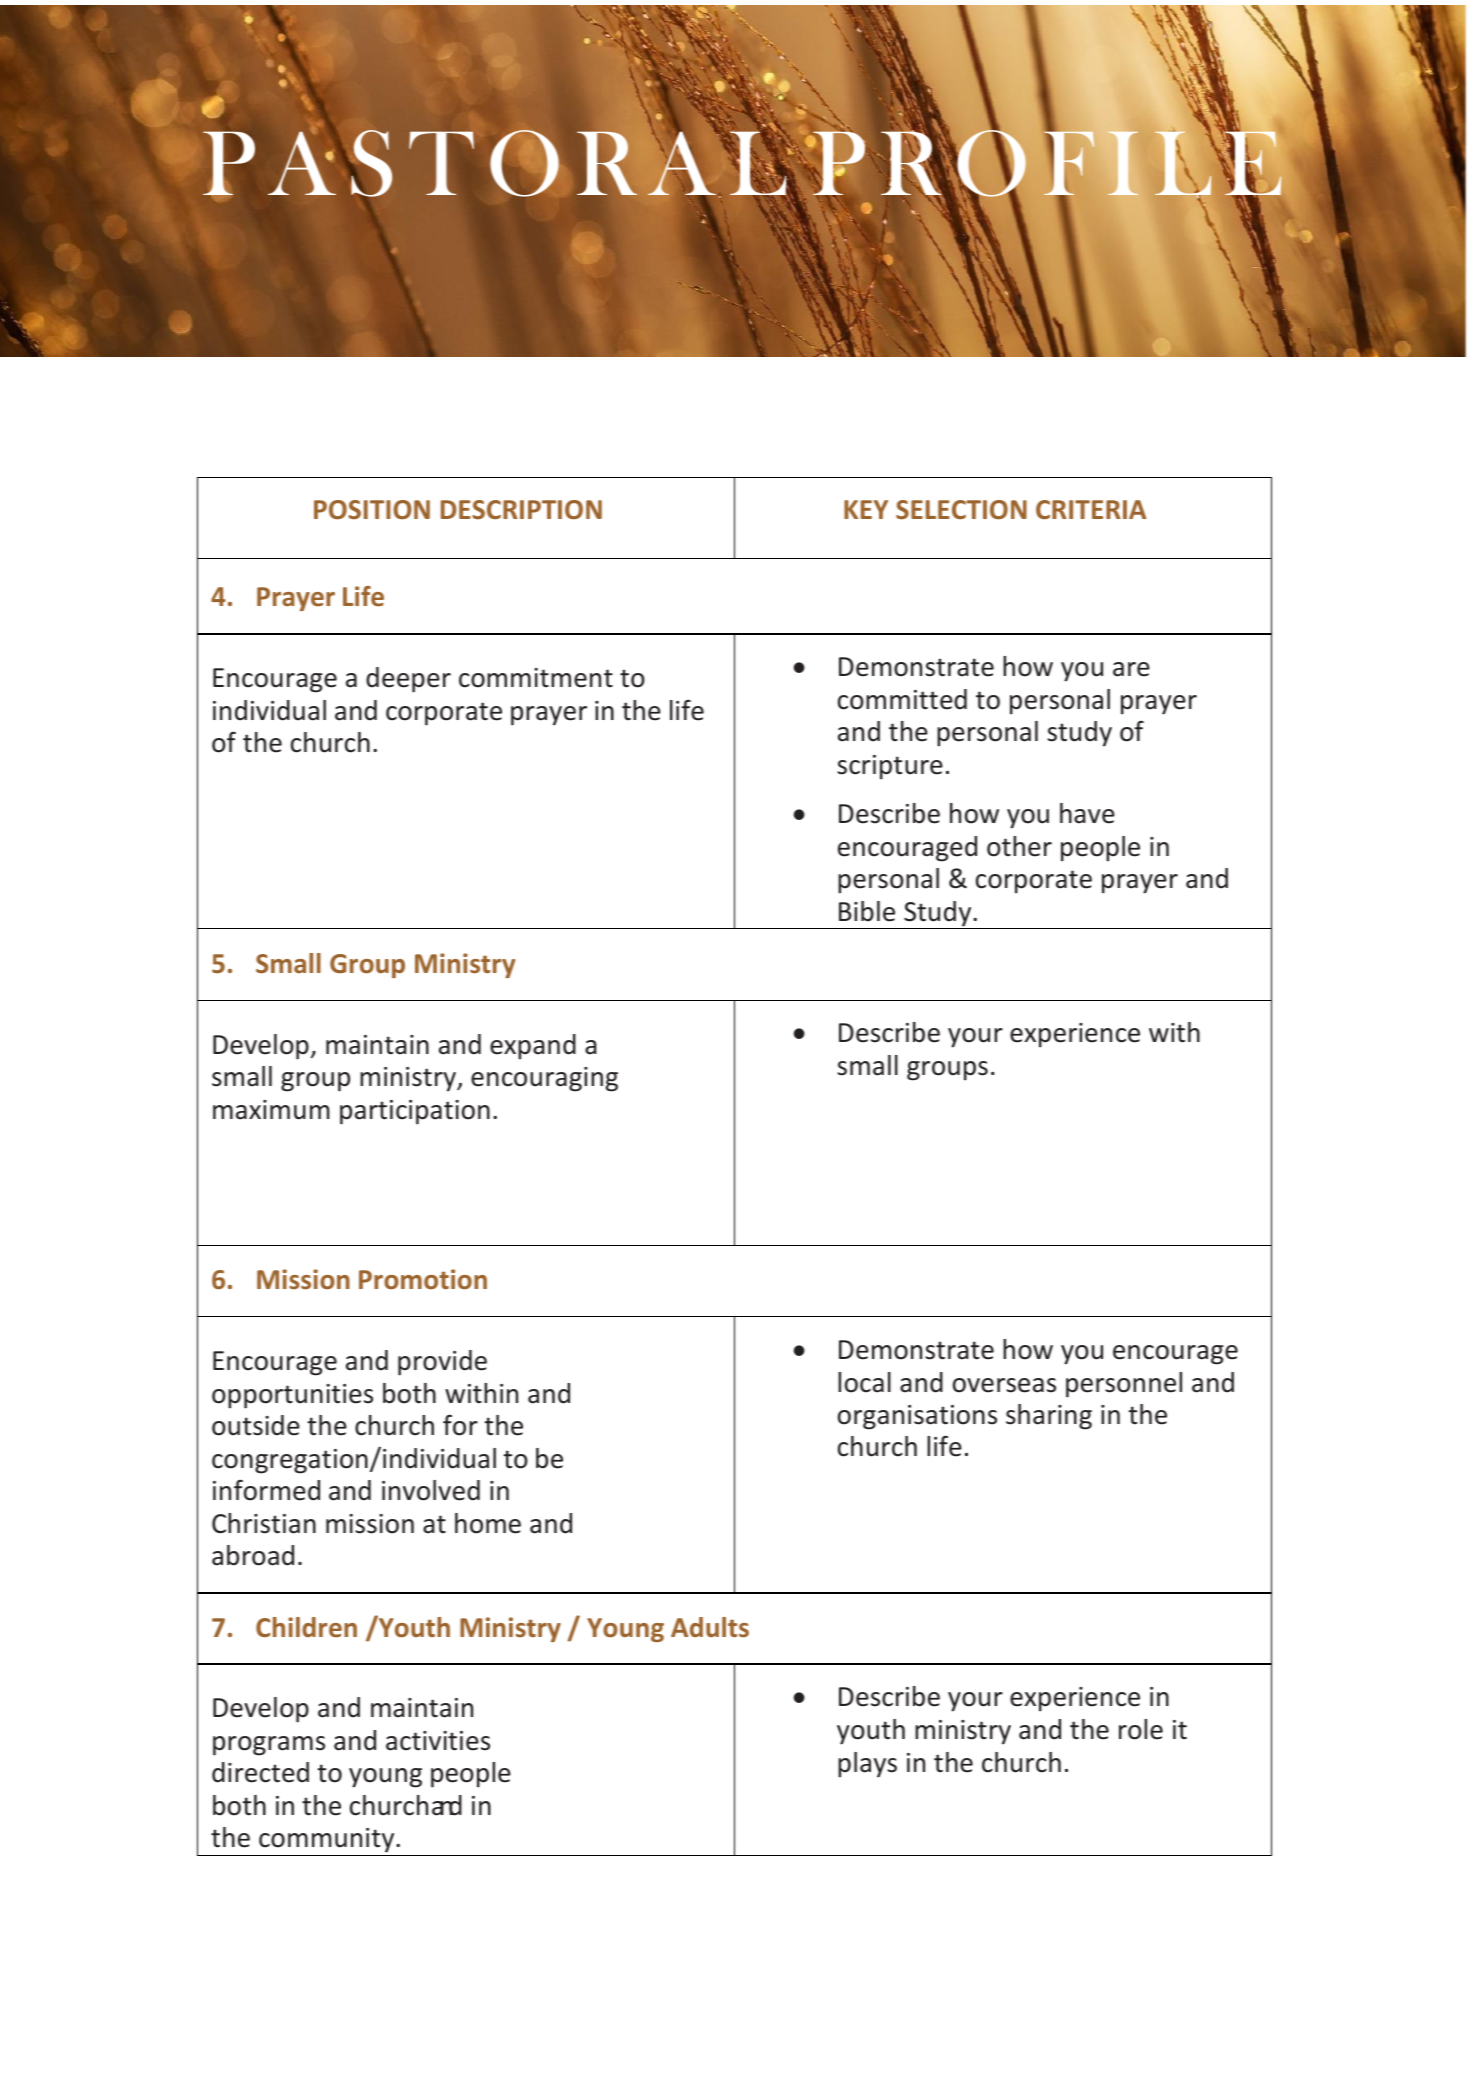 This screenshot has width=1468, height=2077. Describe the element at coordinates (327, 1842) in the screenshot. I see `community` at that location.
